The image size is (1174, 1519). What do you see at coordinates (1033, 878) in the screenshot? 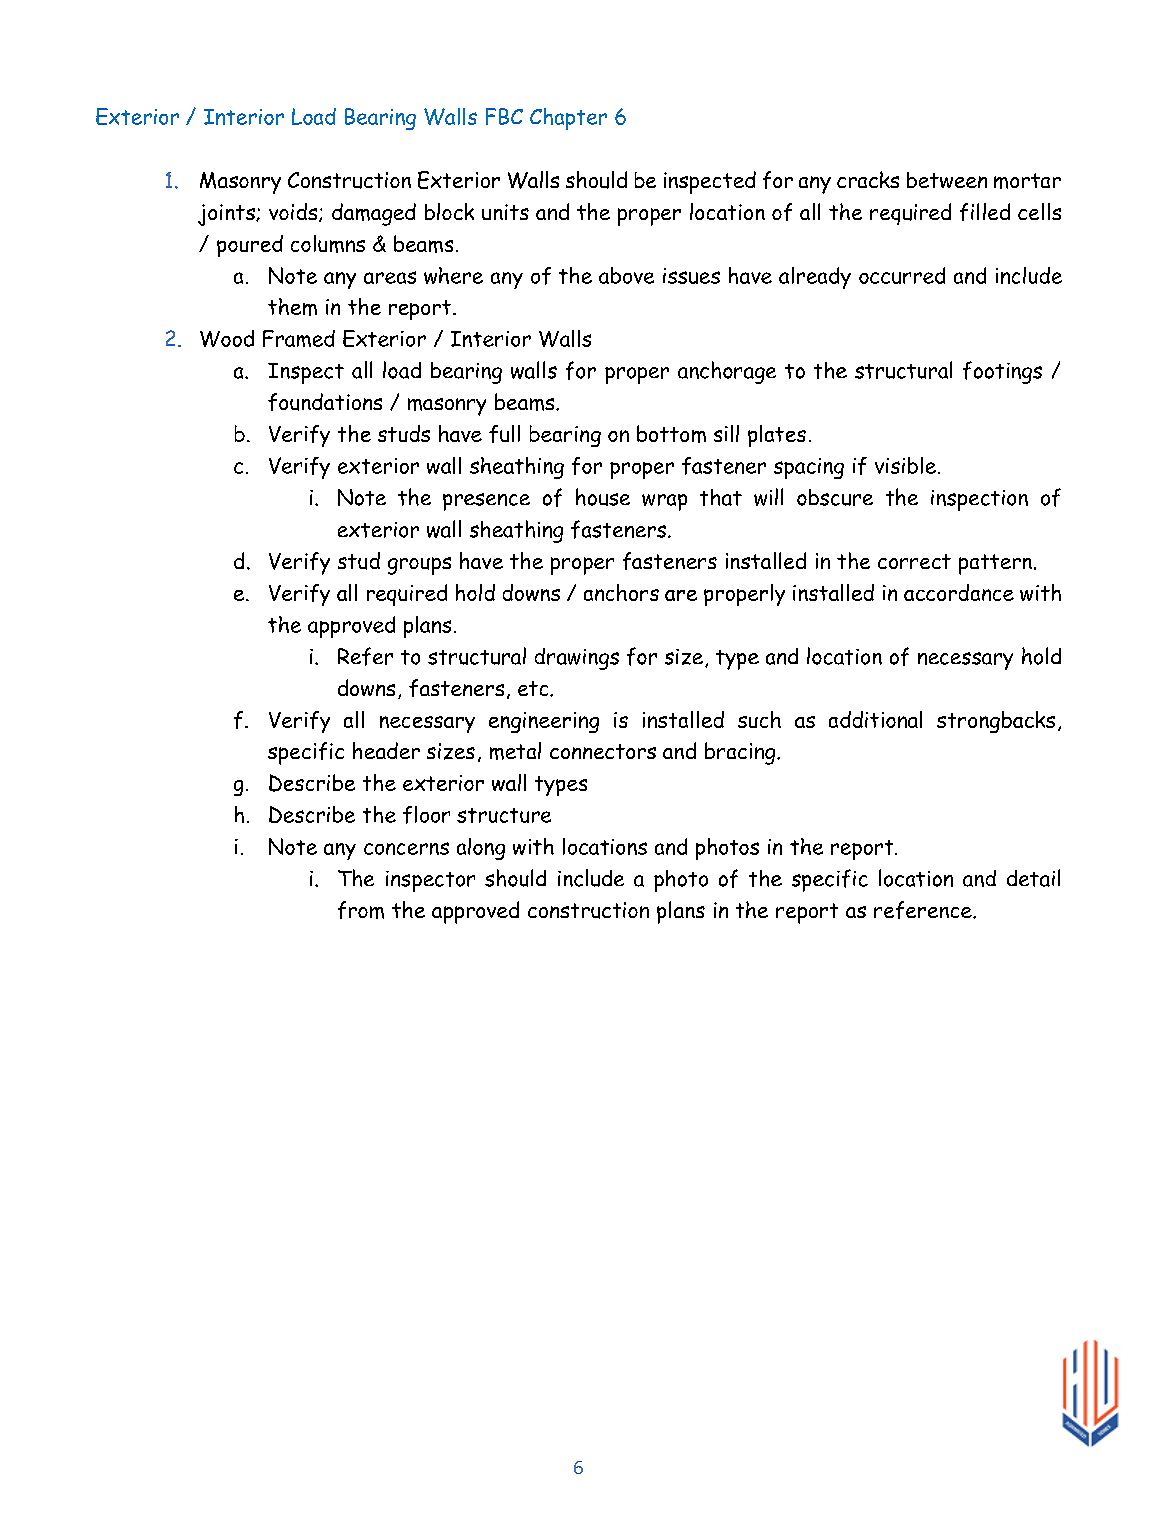
I see `detail` at bounding box center [1033, 878].
